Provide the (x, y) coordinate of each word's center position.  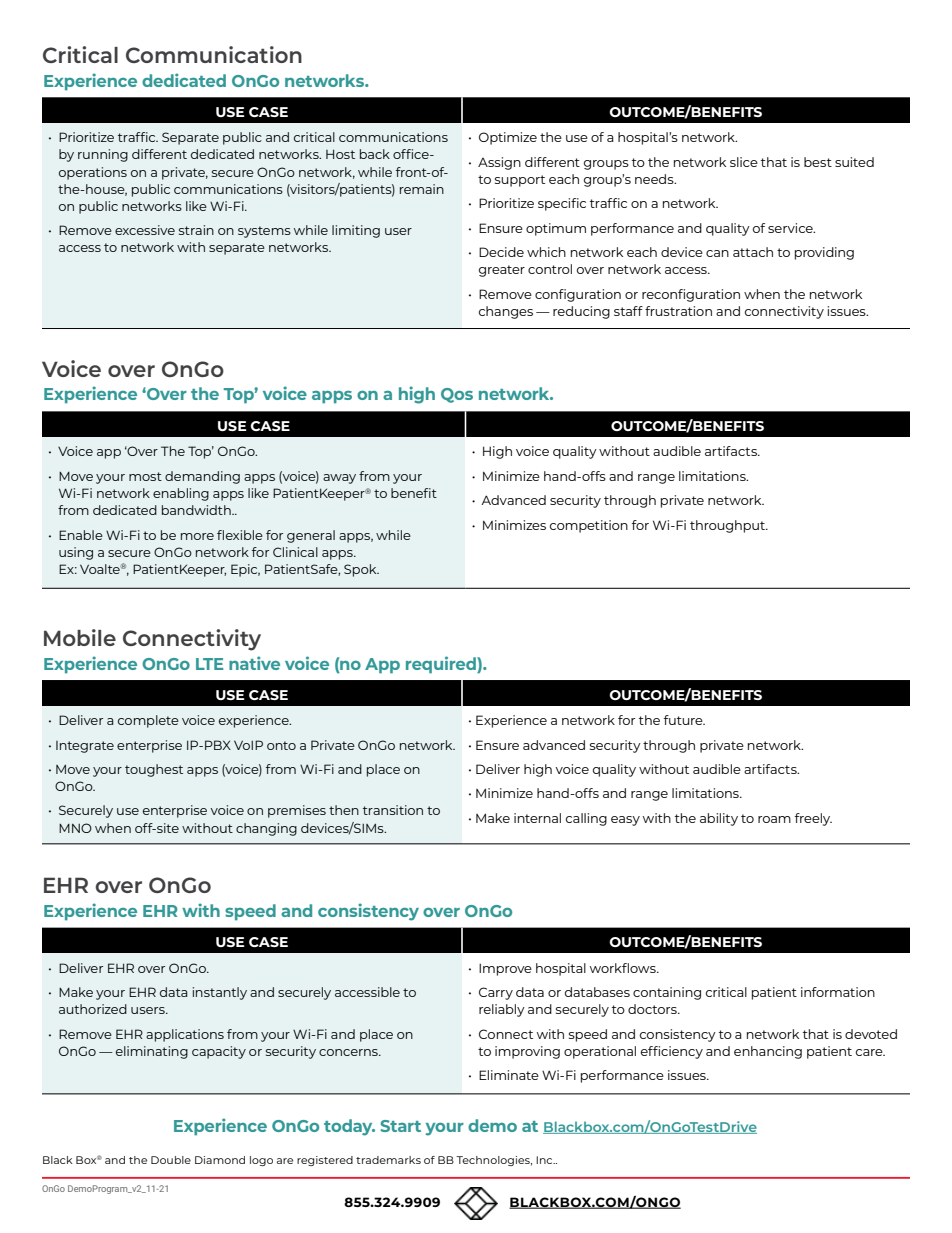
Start (400, 1126)
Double (171, 1160)
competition (589, 526)
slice (744, 162)
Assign (499, 163)
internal (537, 818)
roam (774, 819)
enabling (181, 494)
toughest (154, 770)
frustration (678, 311)
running (103, 155)
